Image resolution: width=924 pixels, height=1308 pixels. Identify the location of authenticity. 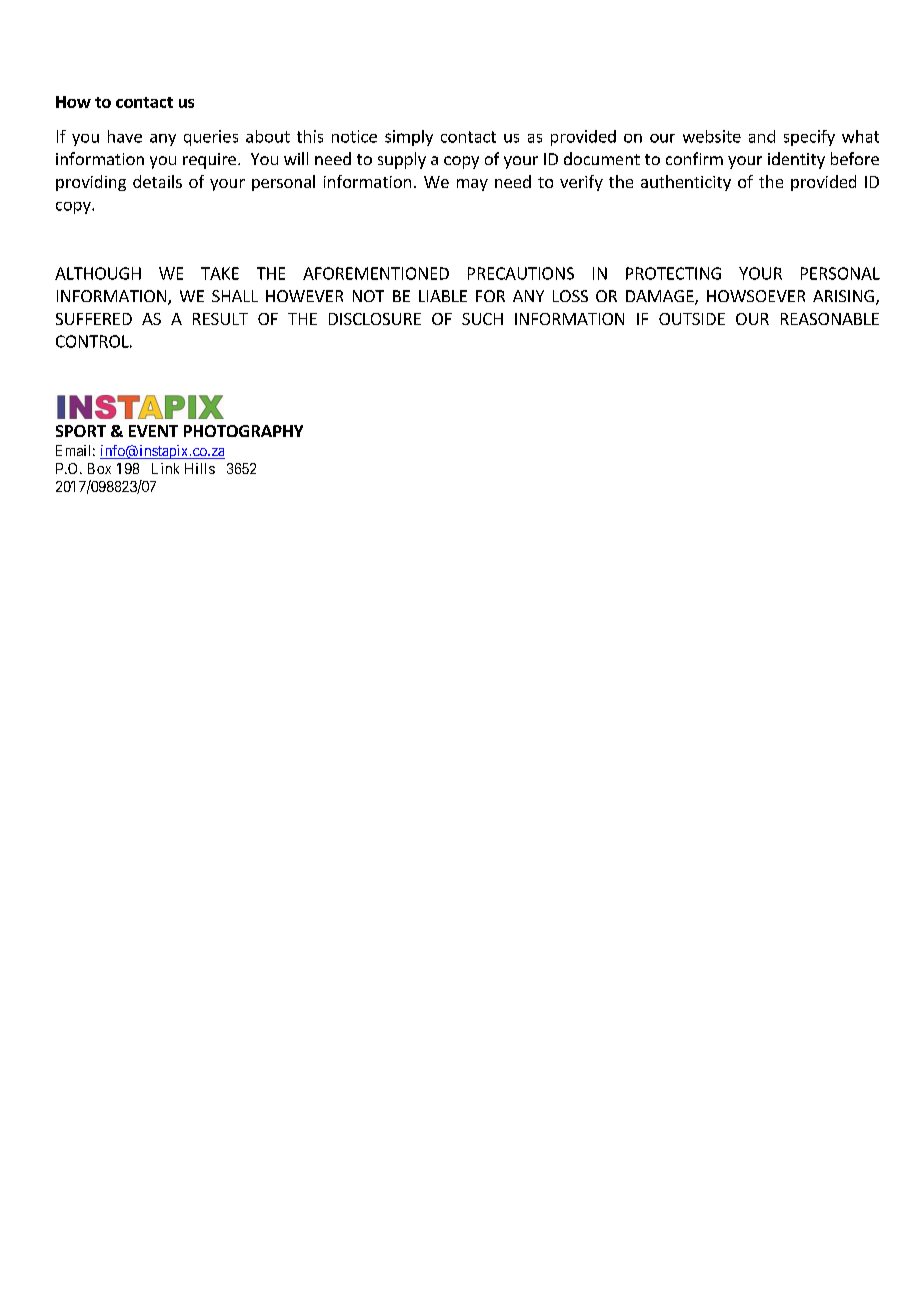
(686, 183).
